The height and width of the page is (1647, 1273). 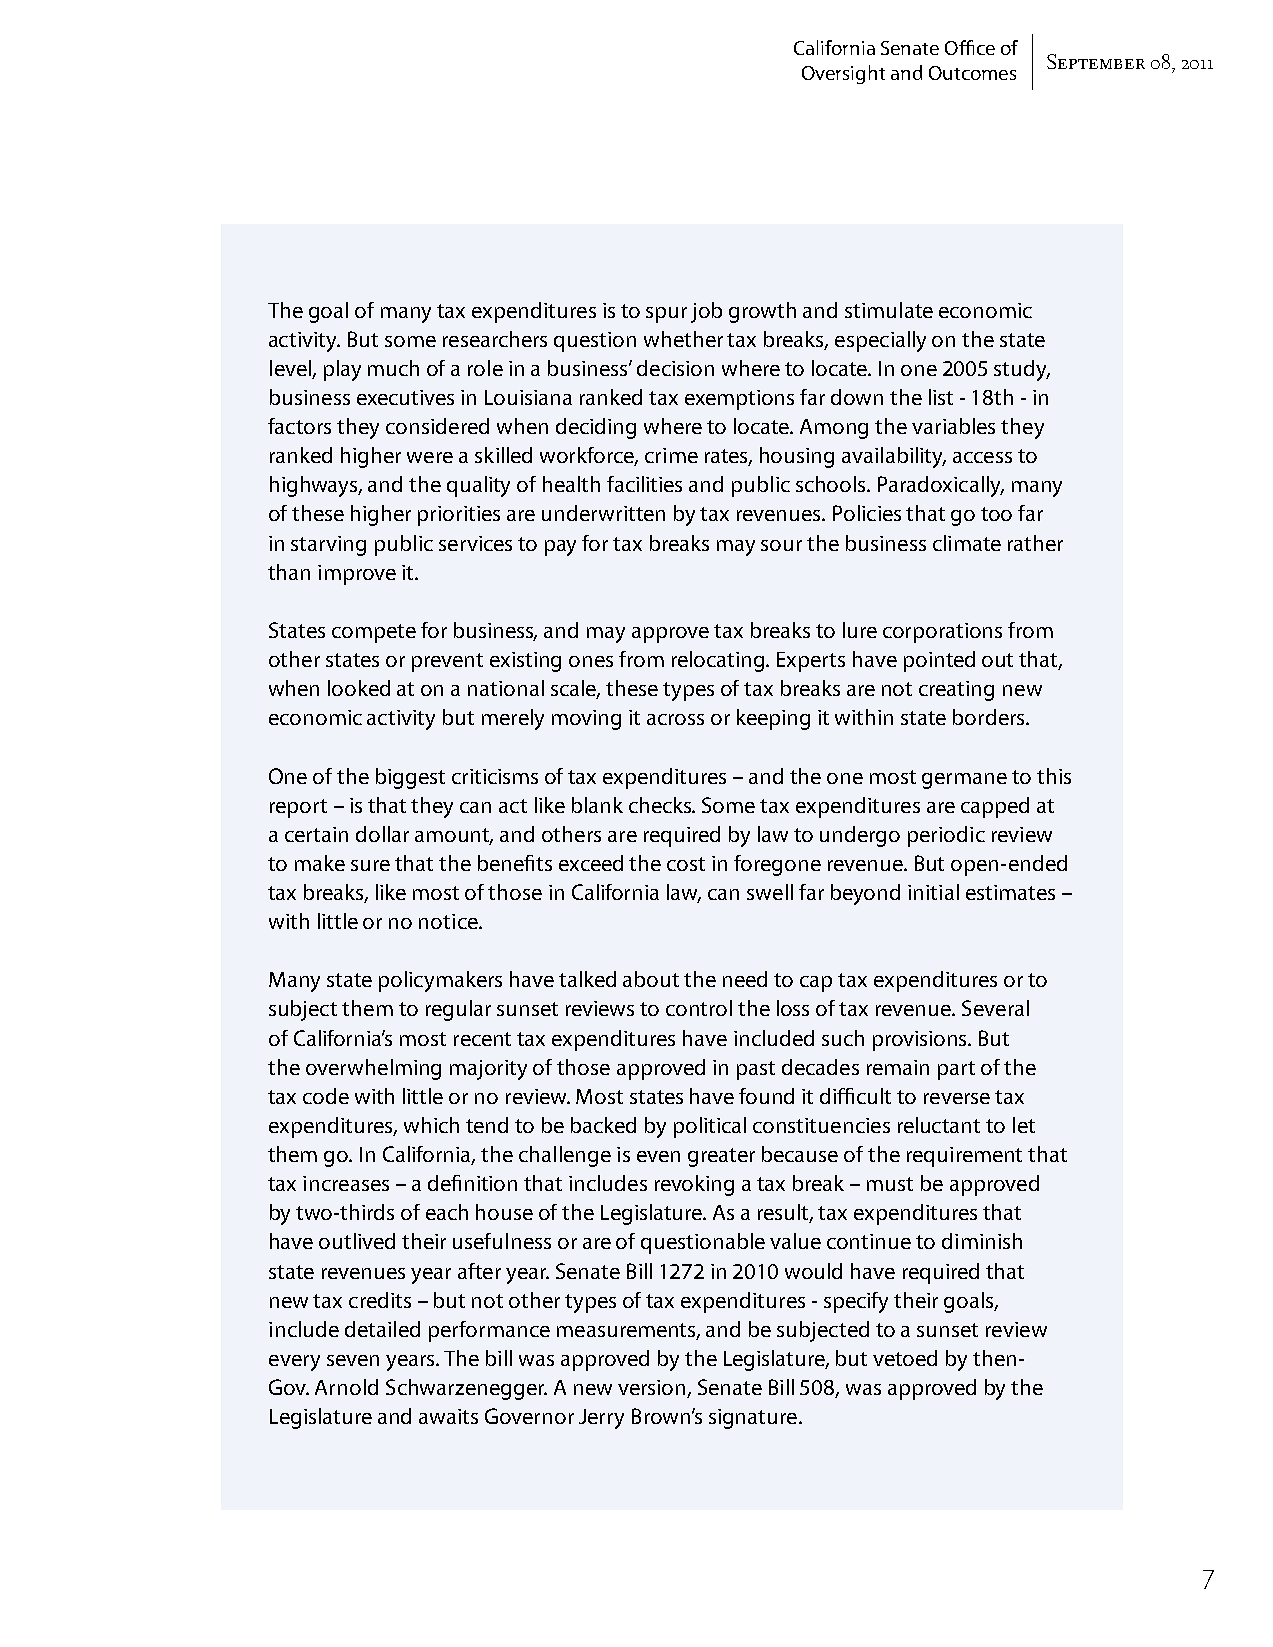 What do you see at coordinates (449, 921) in the page?
I see `notice` at bounding box center [449, 921].
